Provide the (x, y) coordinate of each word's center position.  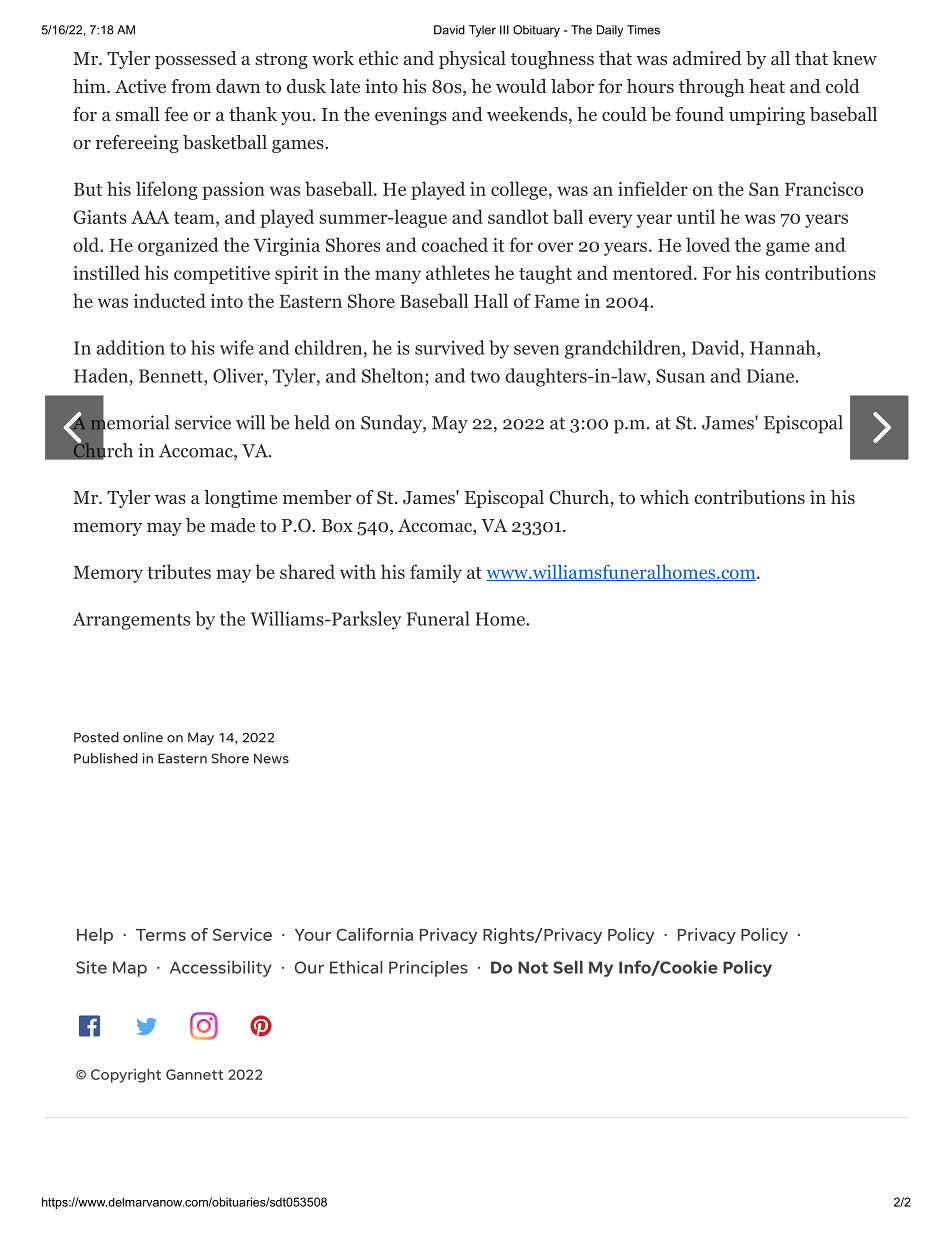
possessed (196, 60)
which (664, 497)
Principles (428, 969)
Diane (770, 375)
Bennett (172, 376)
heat (767, 86)
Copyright (126, 1075)
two (485, 376)
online (143, 737)
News (271, 758)
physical (472, 60)
